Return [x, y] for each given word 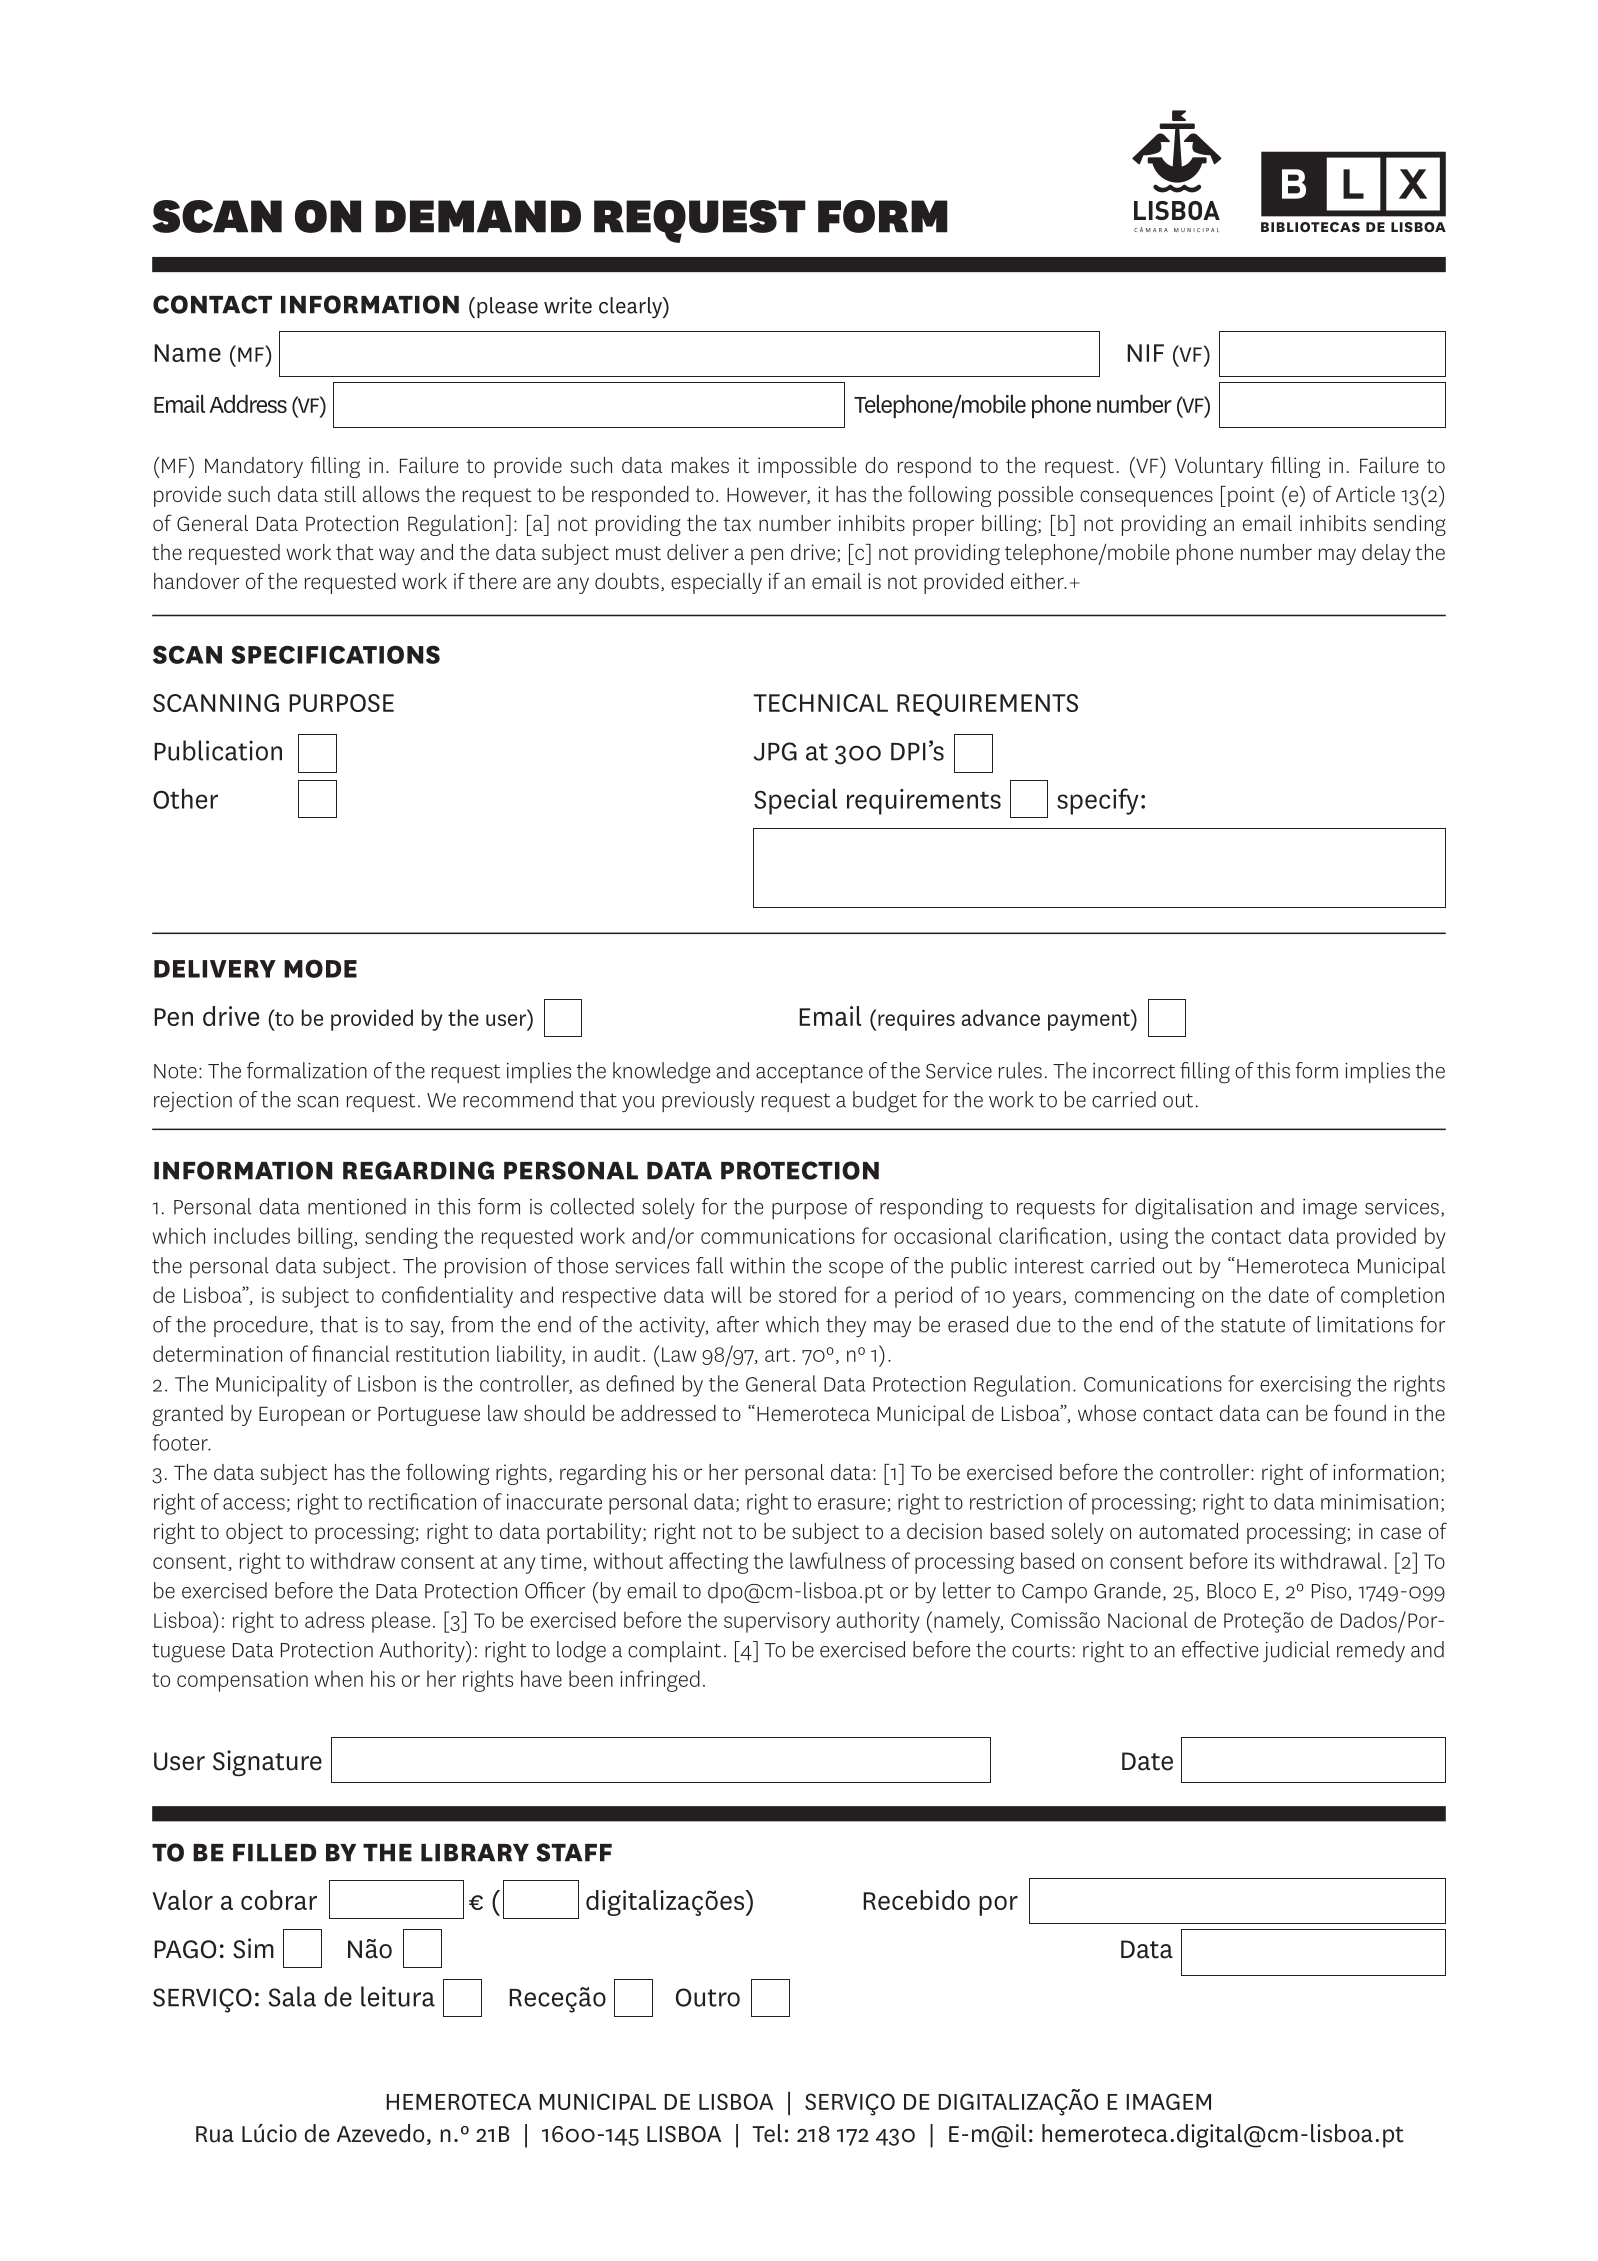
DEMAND [478, 216]
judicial [1296, 1651]
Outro [708, 1997]
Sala [292, 1996]
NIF [1145, 353]
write [568, 305]
